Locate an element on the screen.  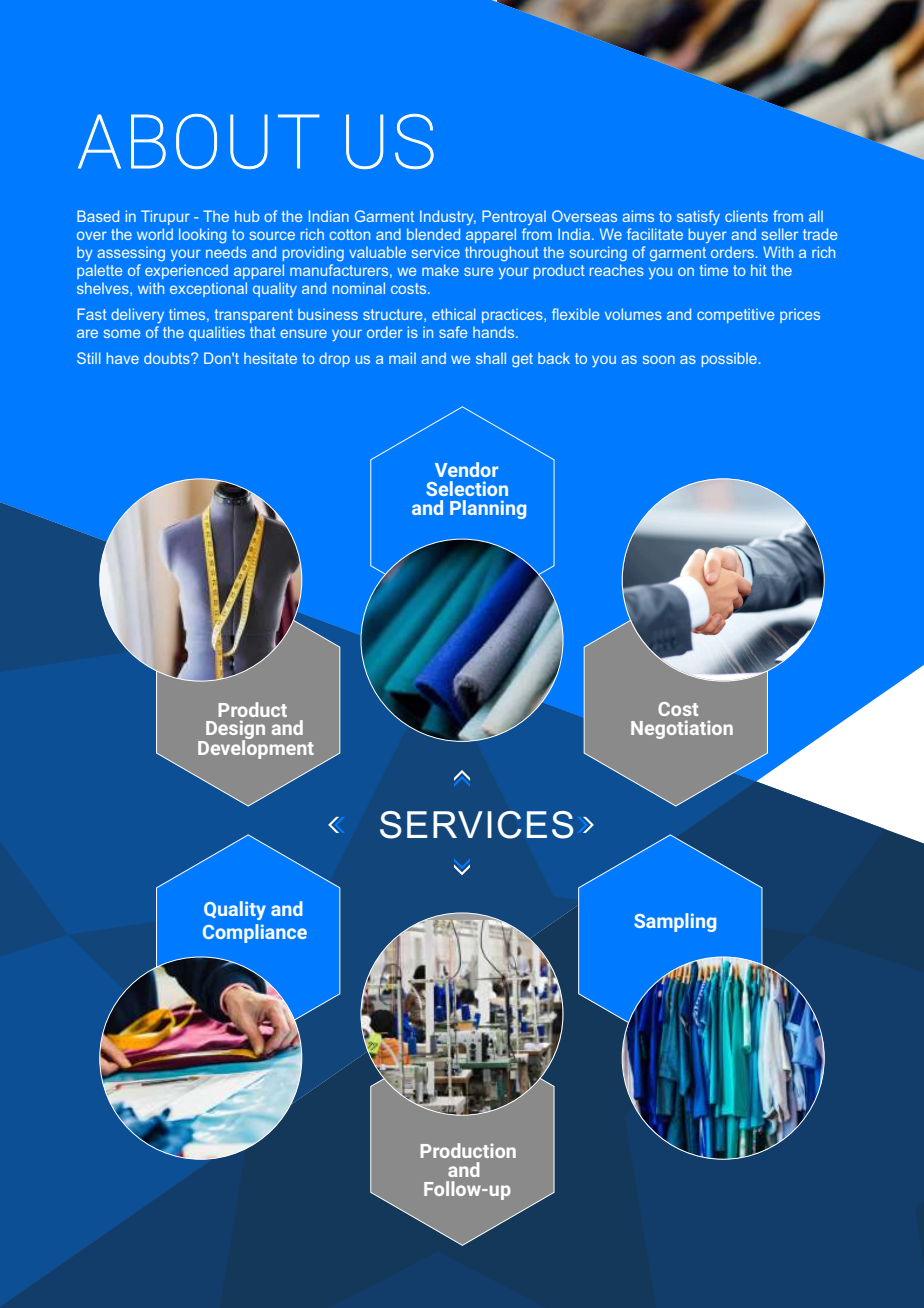
ABOUT is located at coordinates (199, 141).
